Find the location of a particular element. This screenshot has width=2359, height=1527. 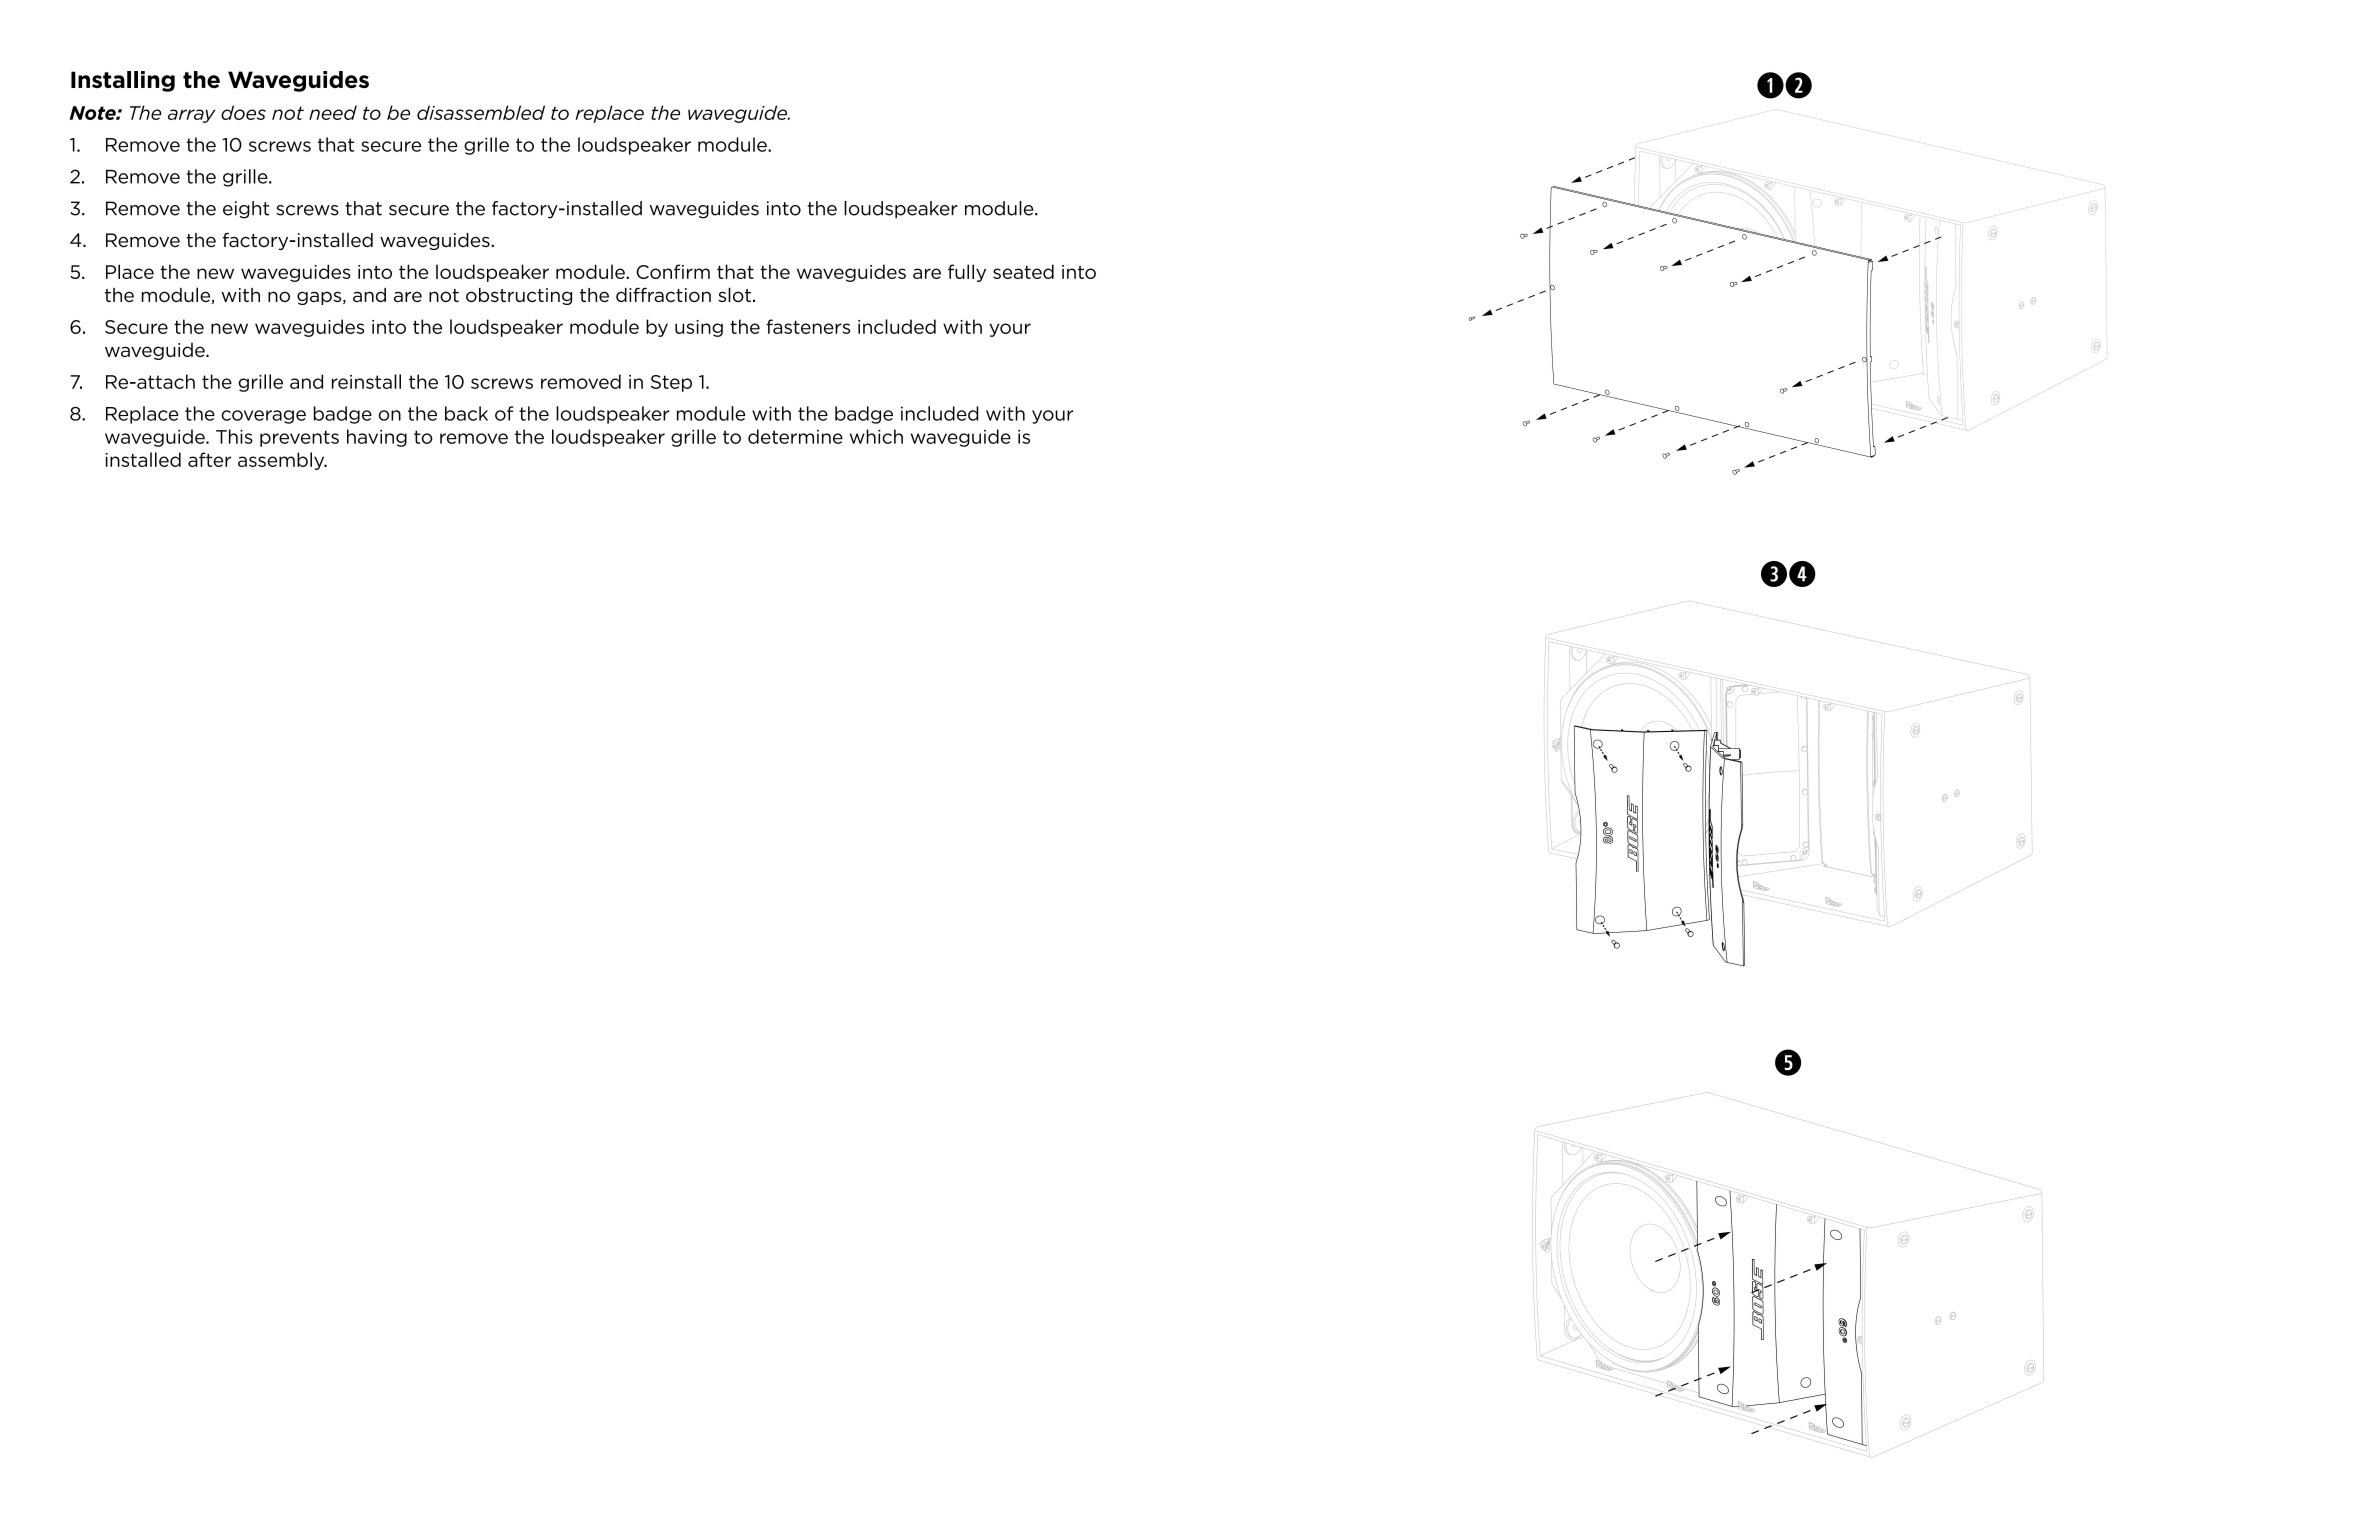

fasteners is located at coordinates (808, 326).
